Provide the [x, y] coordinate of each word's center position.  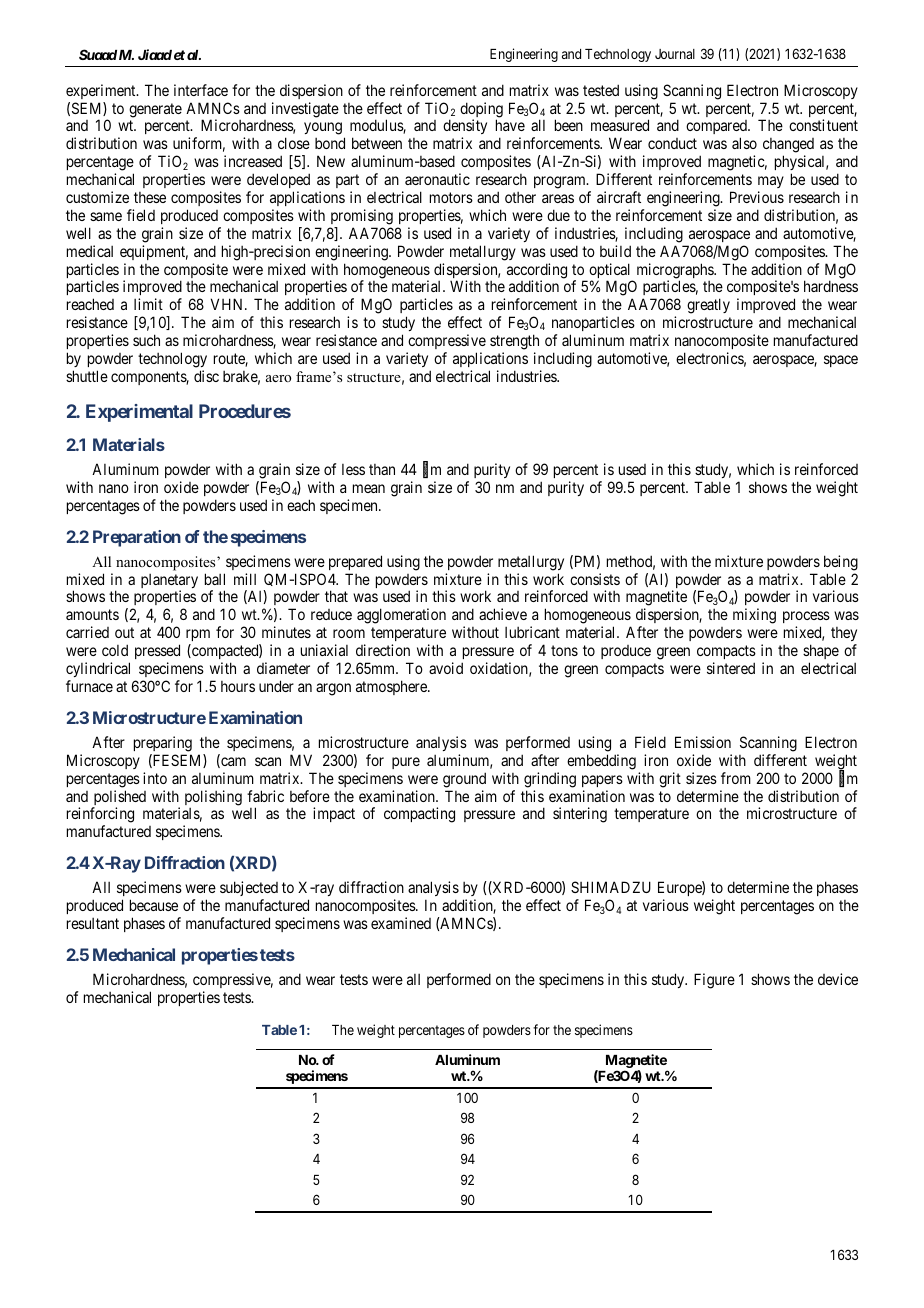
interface [201, 90]
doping [481, 111]
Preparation [137, 538]
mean [369, 488]
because [154, 905]
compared [717, 129]
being [841, 563]
